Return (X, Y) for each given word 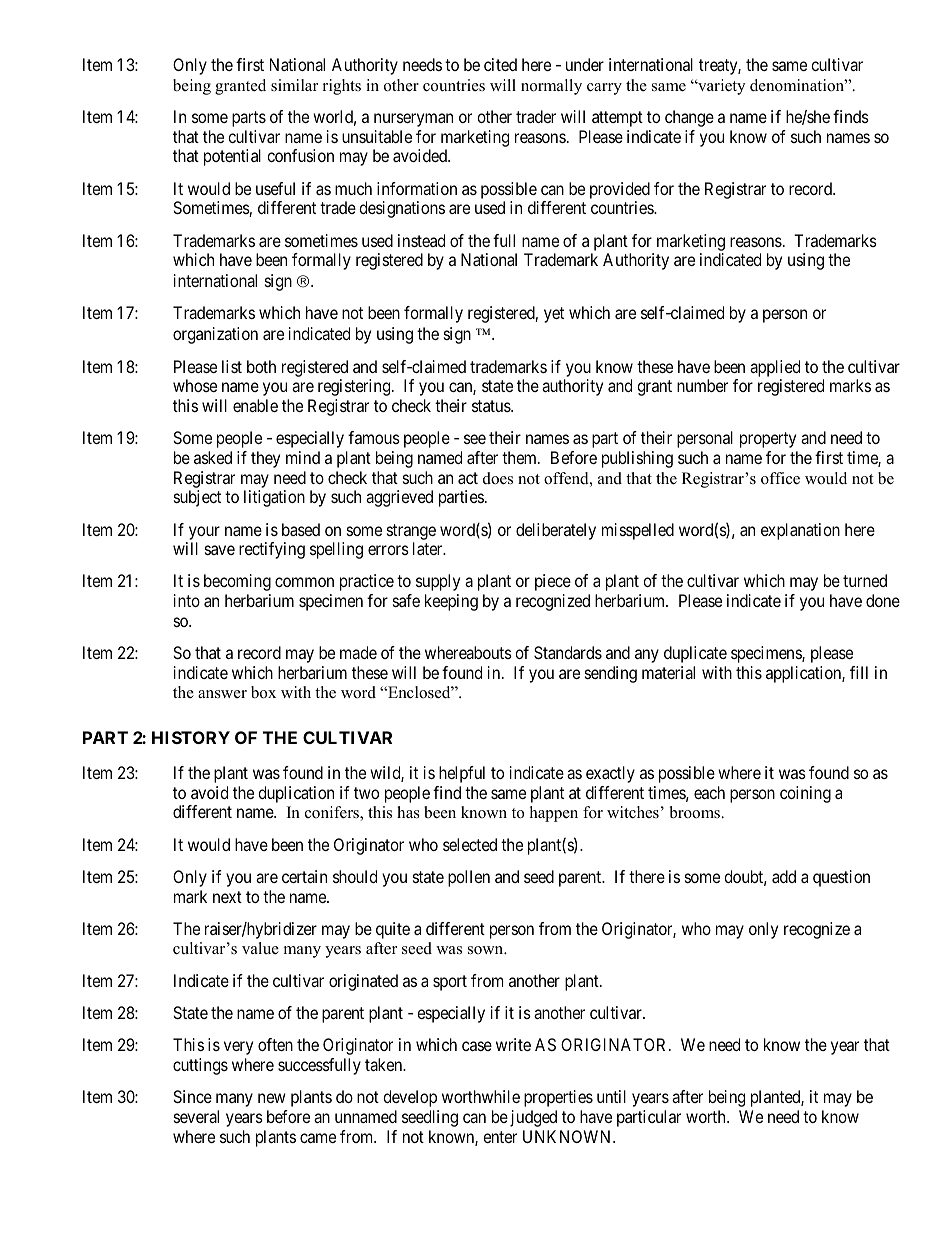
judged (533, 1118)
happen (554, 814)
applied (775, 368)
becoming (237, 582)
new (272, 1098)
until (611, 1096)
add (784, 876)
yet (554, 315)
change (689, 118)
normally (551, 87)
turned (865, 580)
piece (553, 582)
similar (294, 85)
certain (304, 876)
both (261, 366)
